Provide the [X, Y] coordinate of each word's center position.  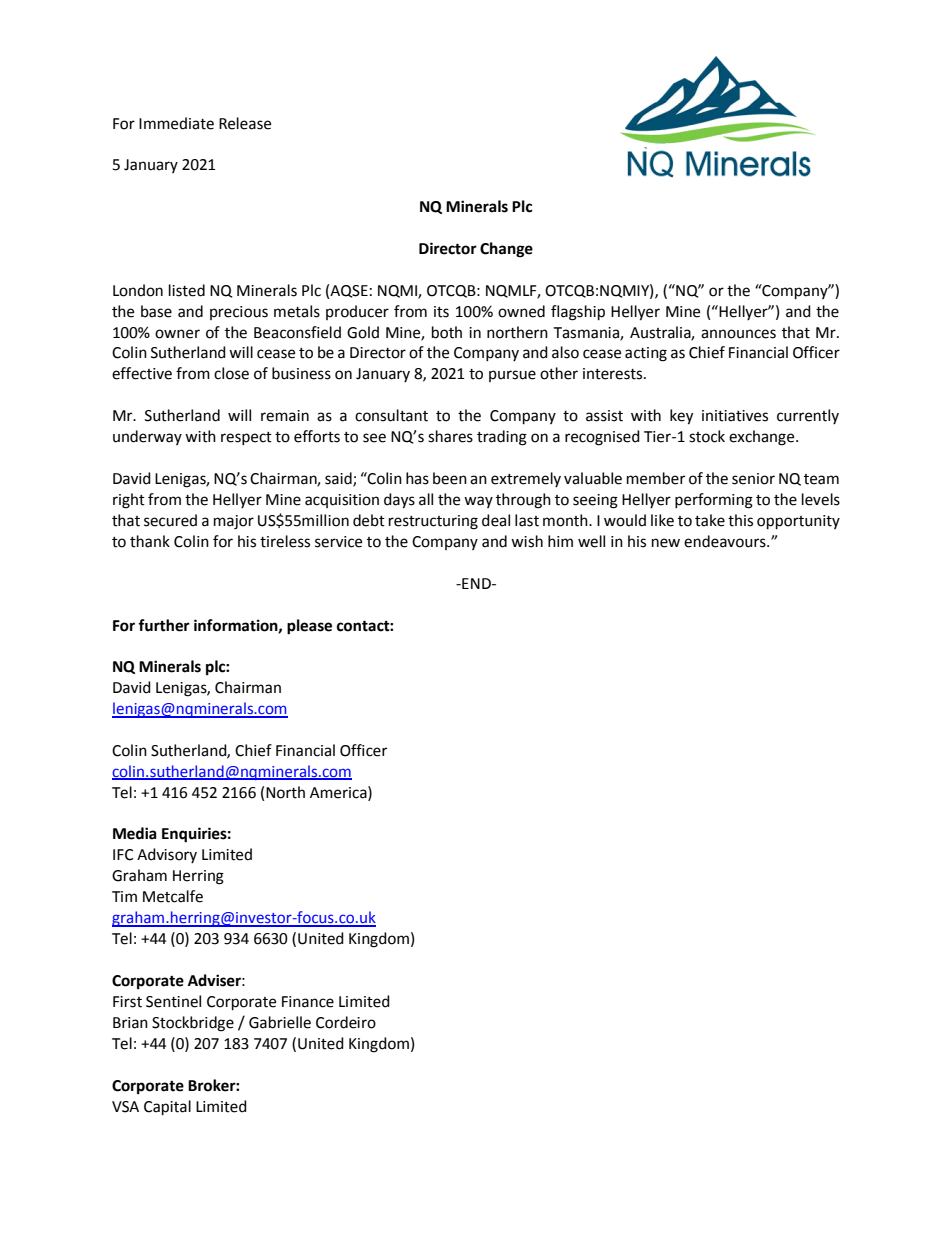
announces [738, 334]
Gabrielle [280, 1022]
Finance [308, 1002]
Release [245, 123]
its [441, 312]
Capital [167, 1108]
